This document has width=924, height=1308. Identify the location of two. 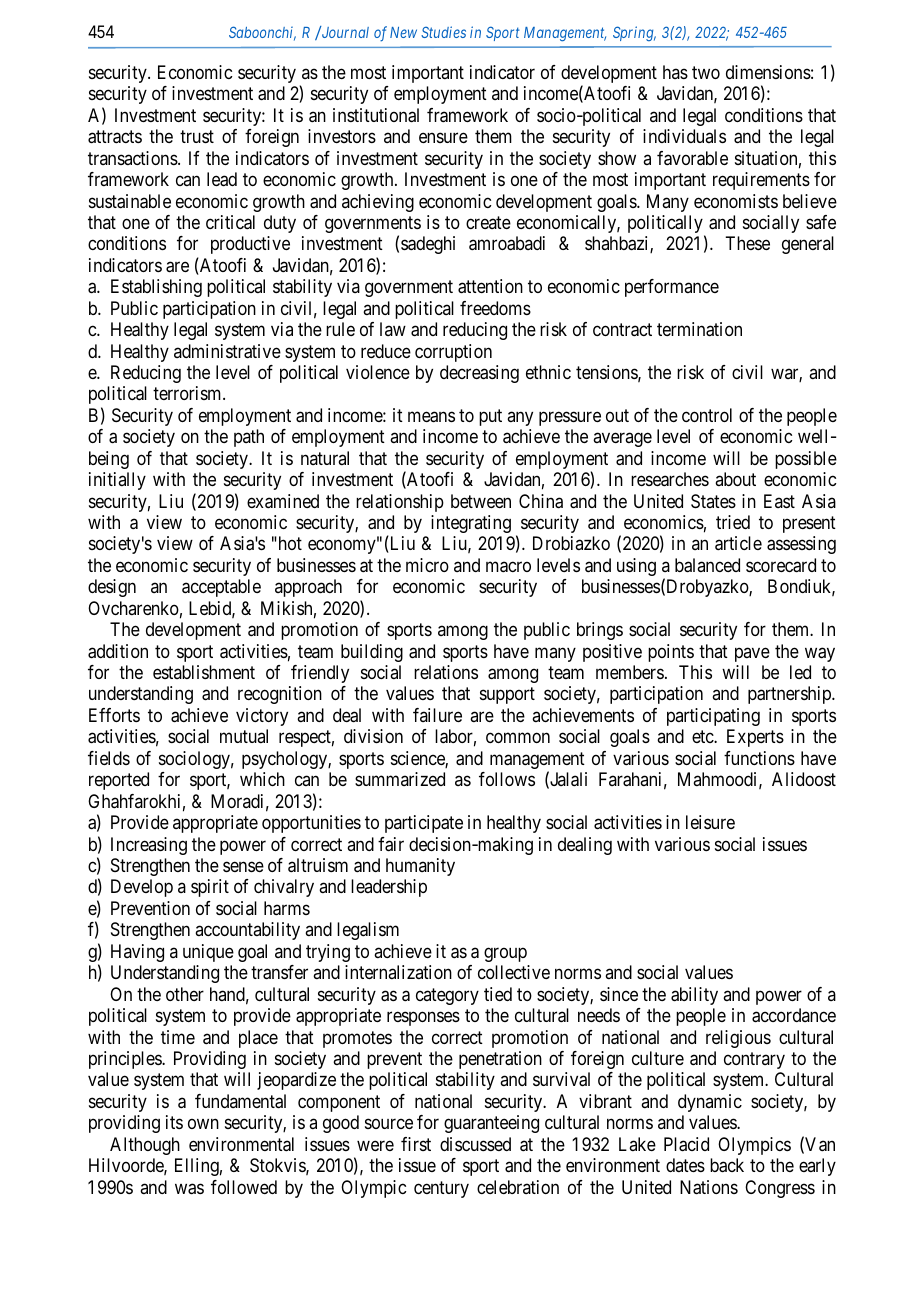
(706, 72).
